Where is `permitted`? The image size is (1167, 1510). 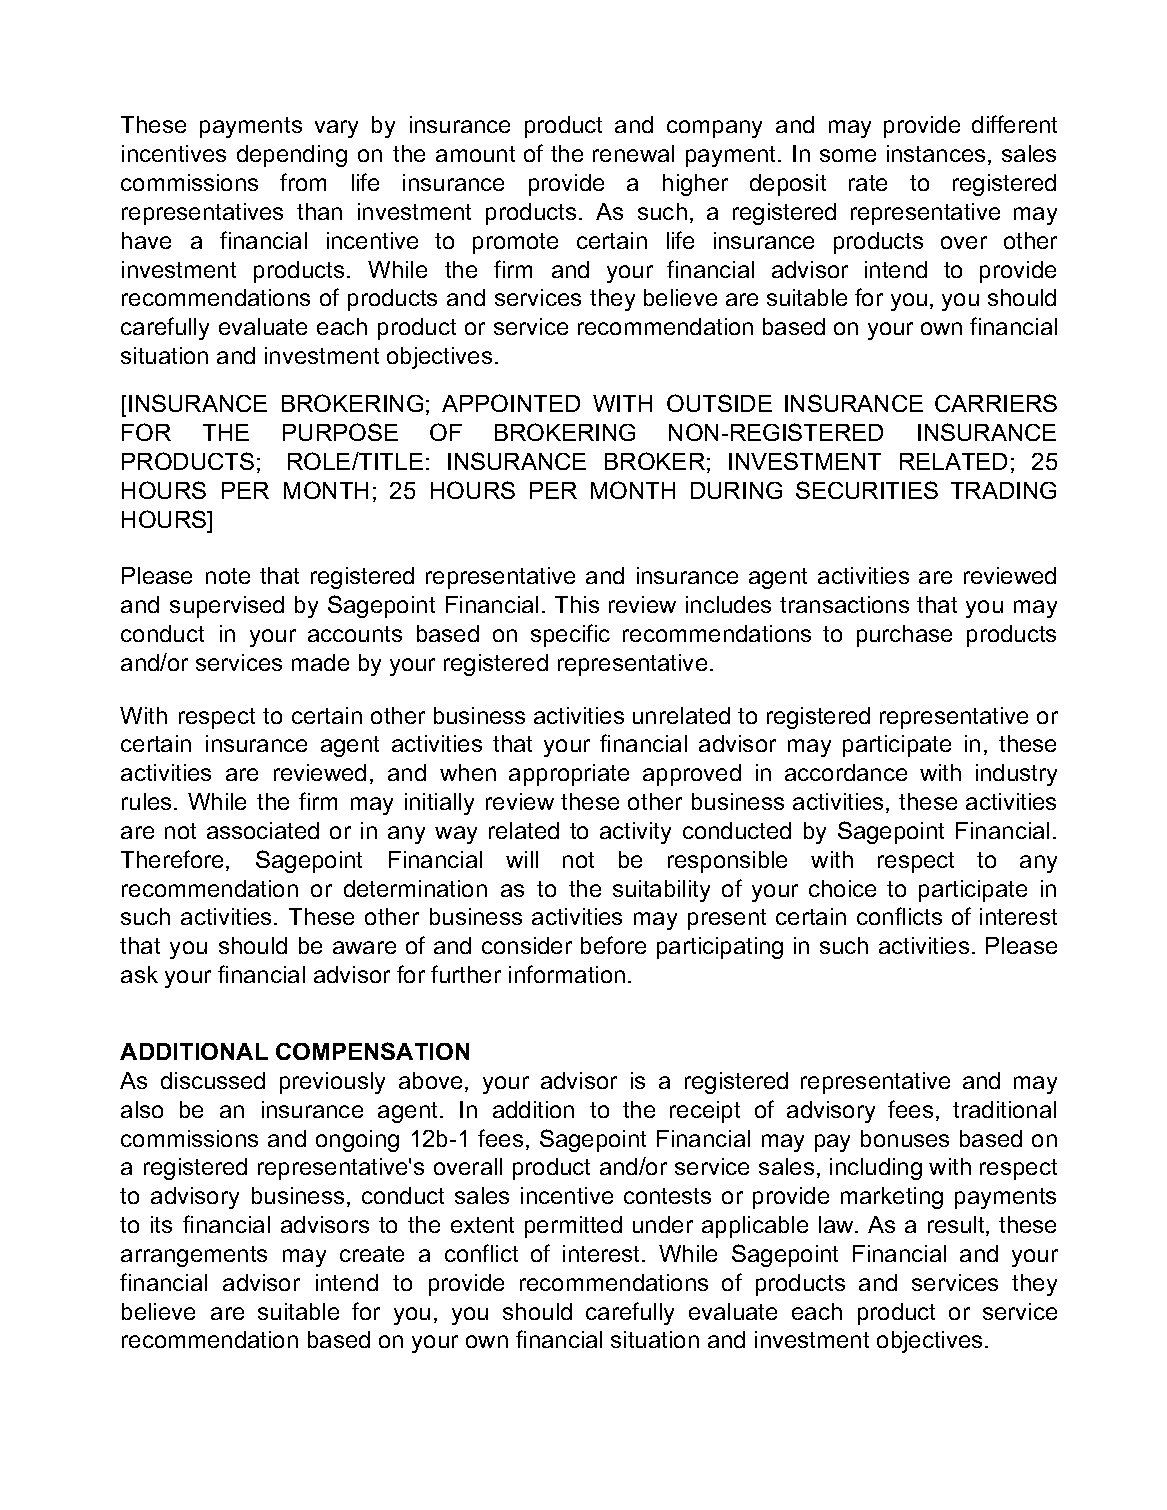 permitted is located at coordinates (573, 1227).
